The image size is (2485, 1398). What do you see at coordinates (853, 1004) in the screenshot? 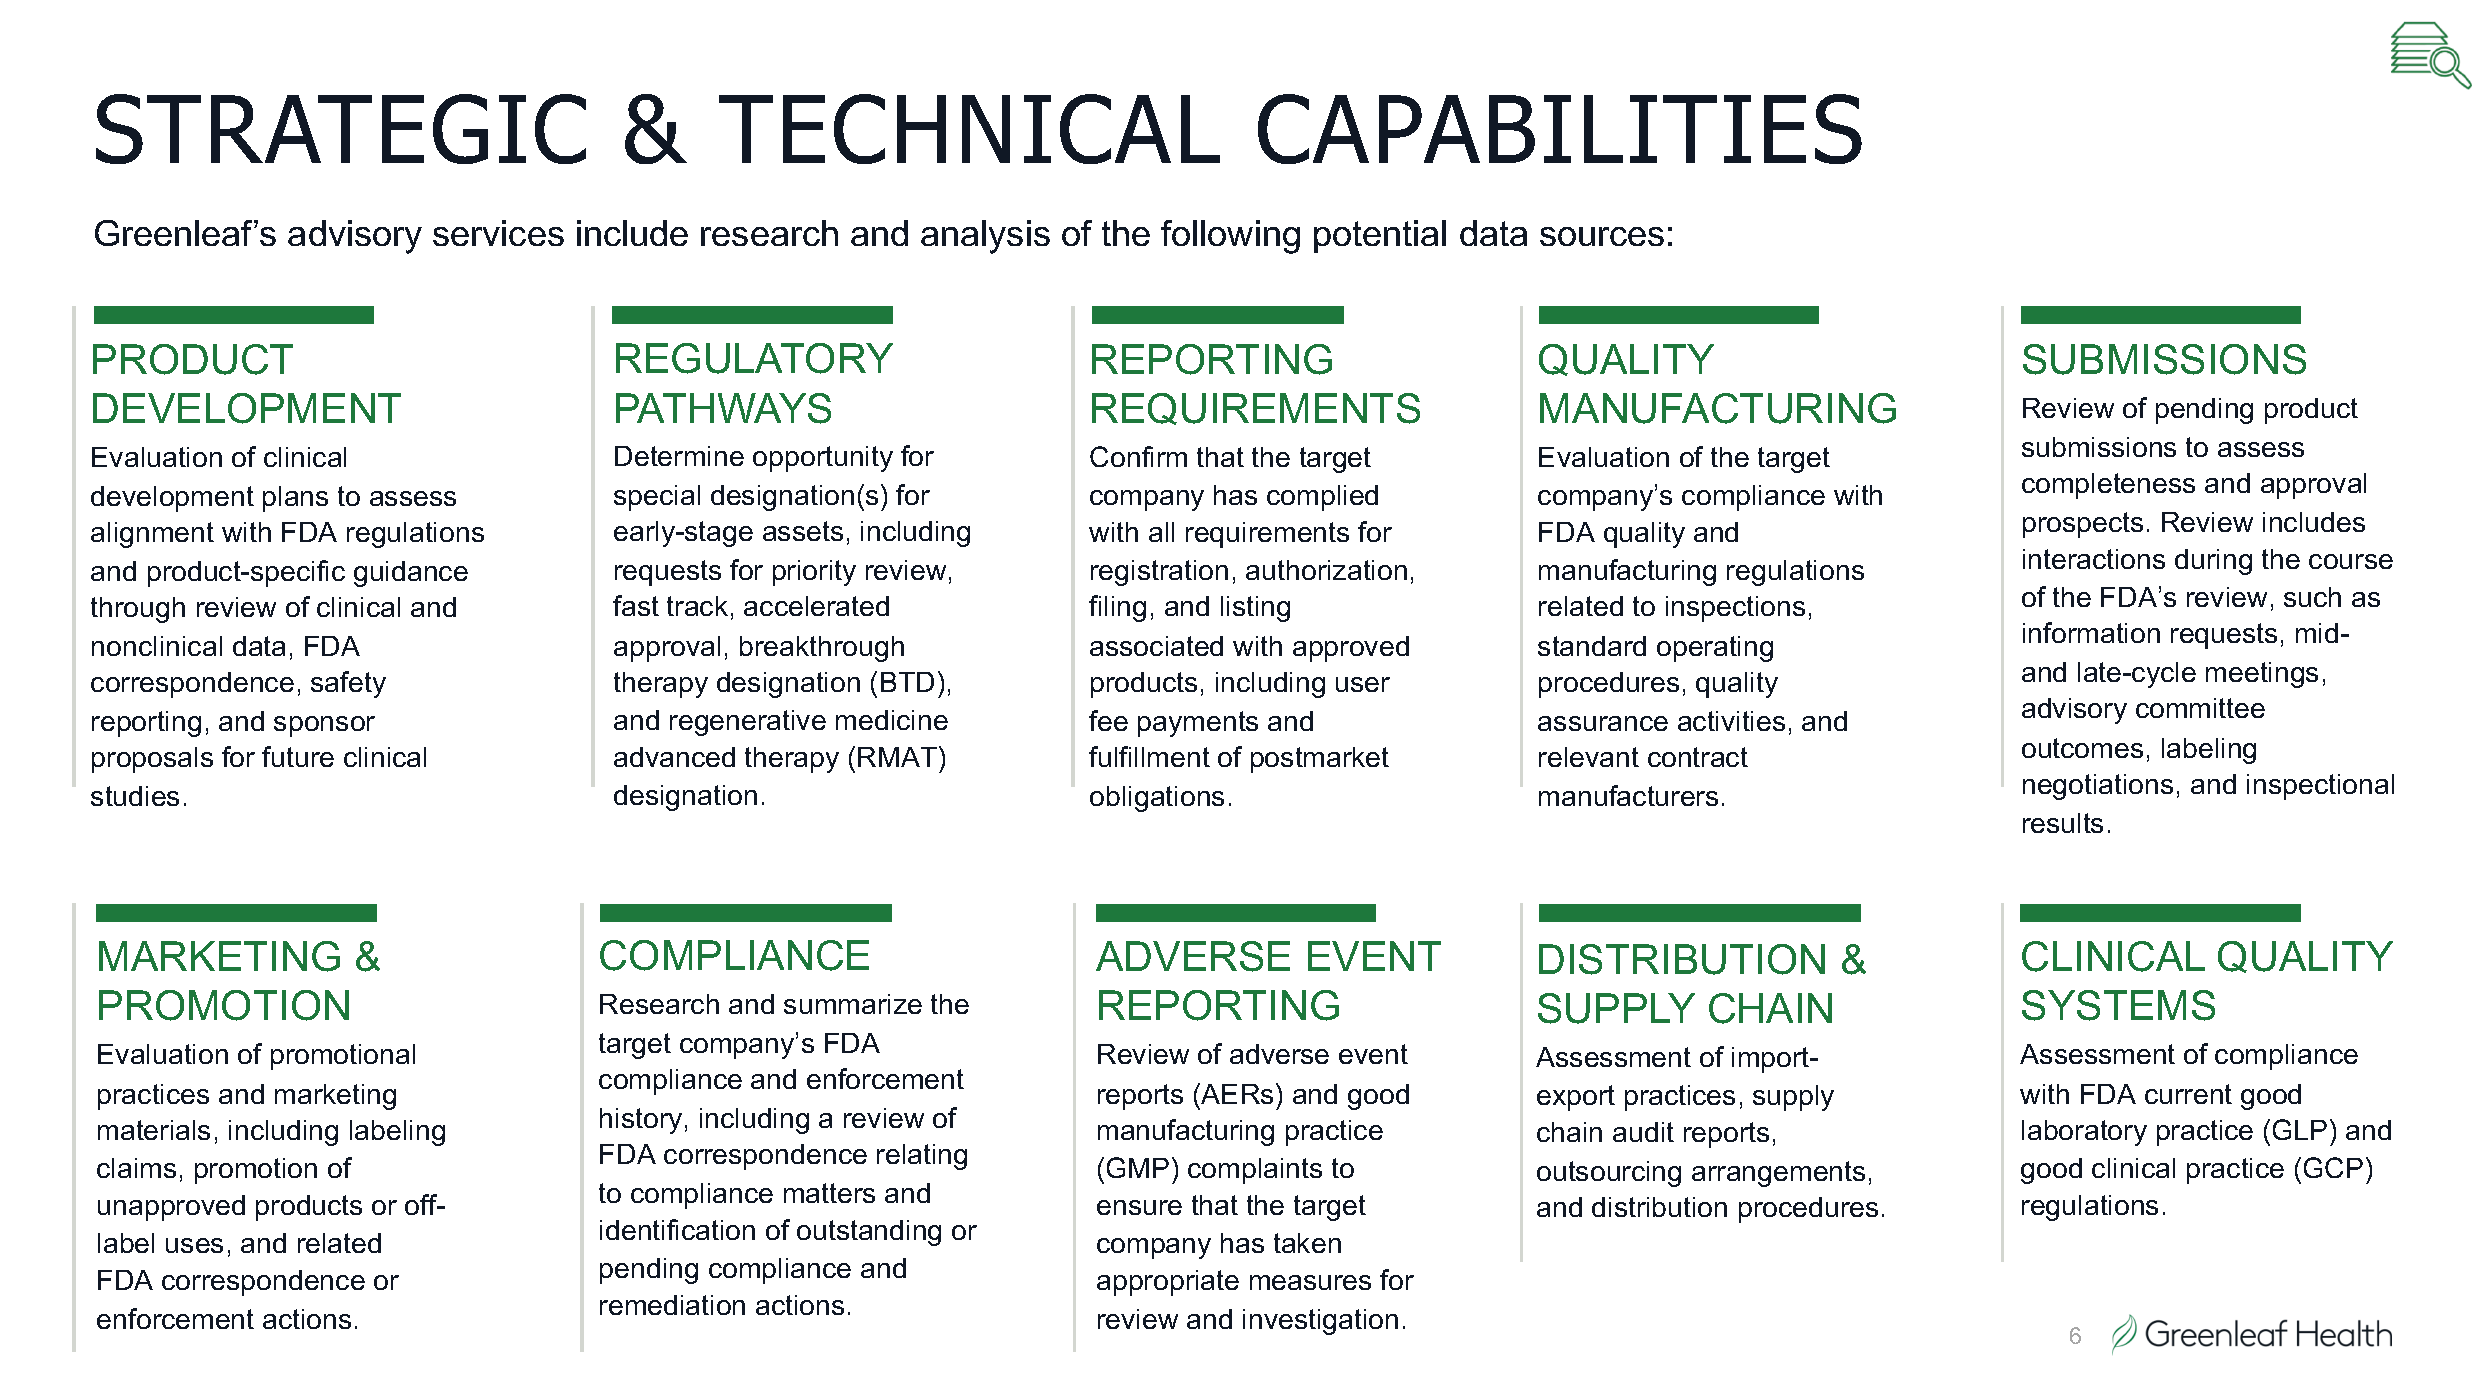
I see `summarize` at bounding box center [853, 1004].
